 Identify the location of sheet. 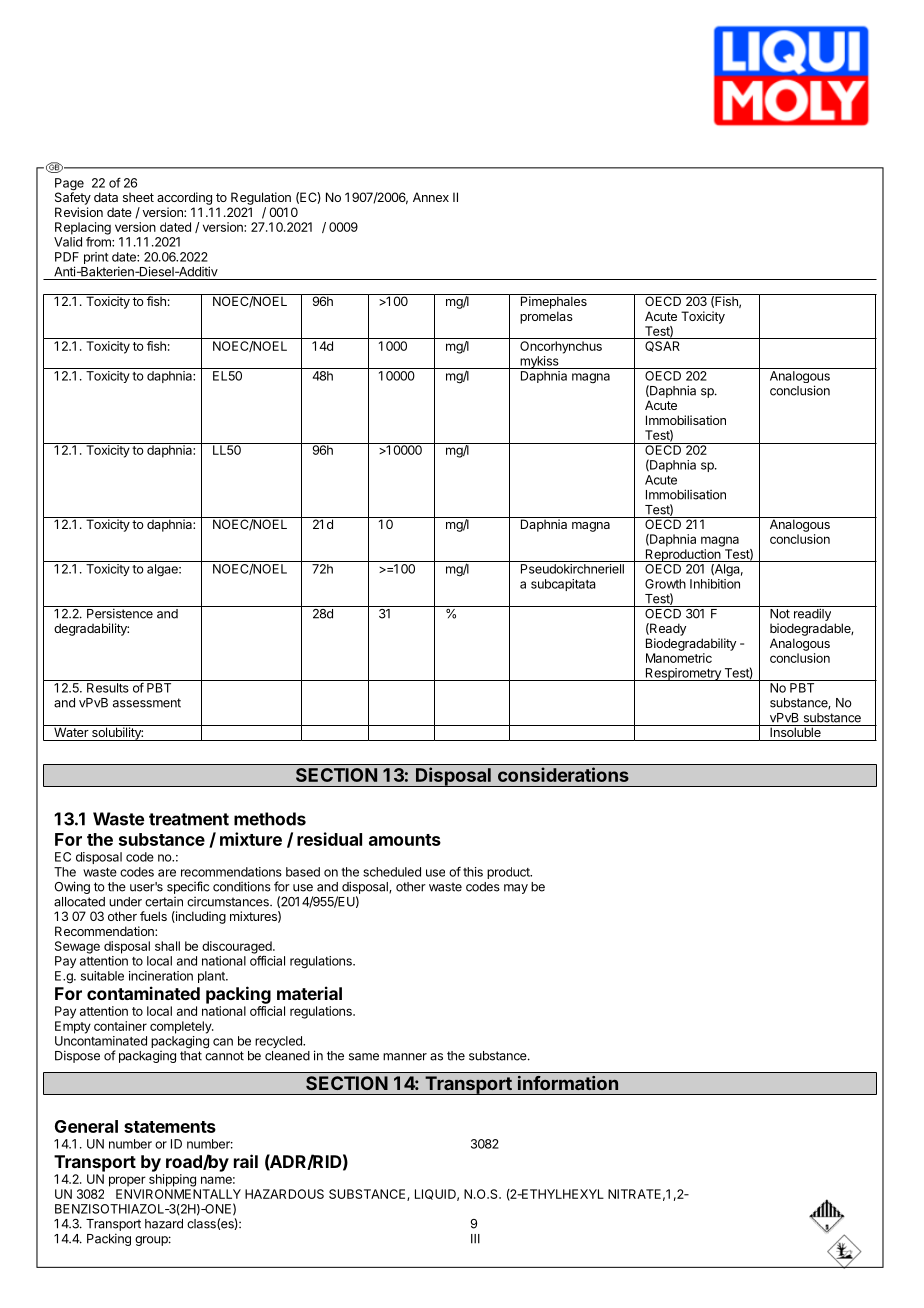
(138, 197).
